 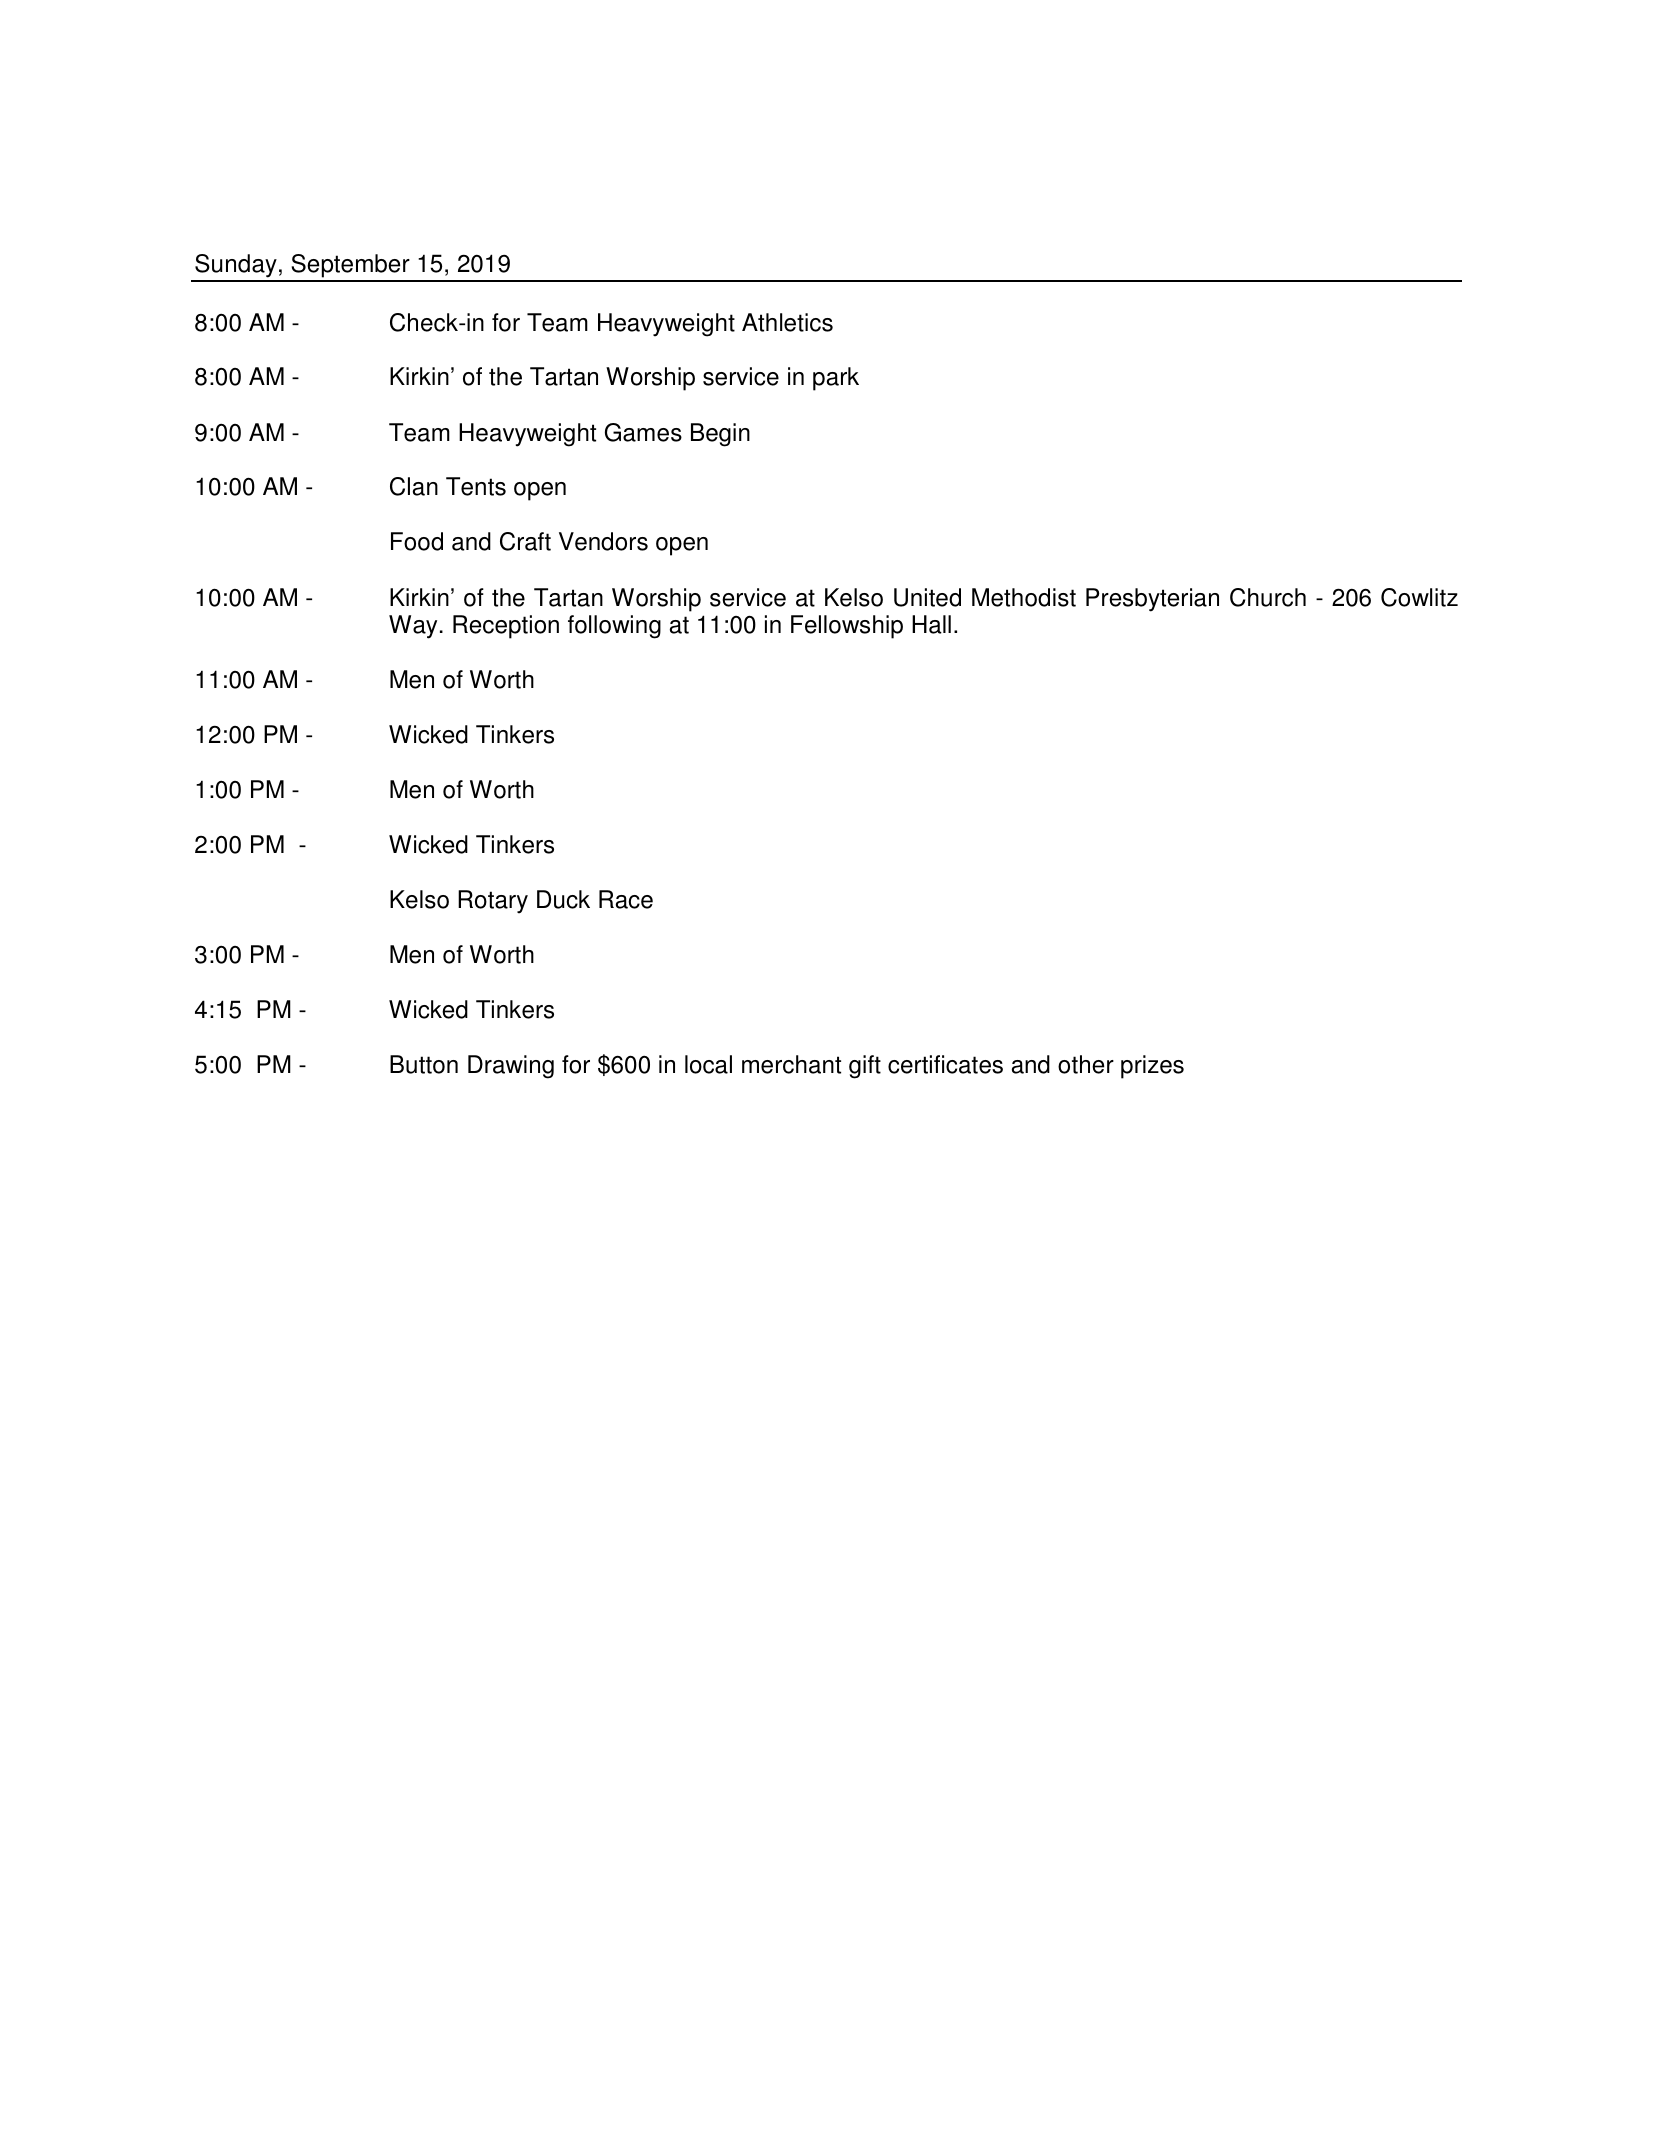 What do you see at coordinates (643, 432) in the image?
I see `Games` at bounding box center [643, 432].
